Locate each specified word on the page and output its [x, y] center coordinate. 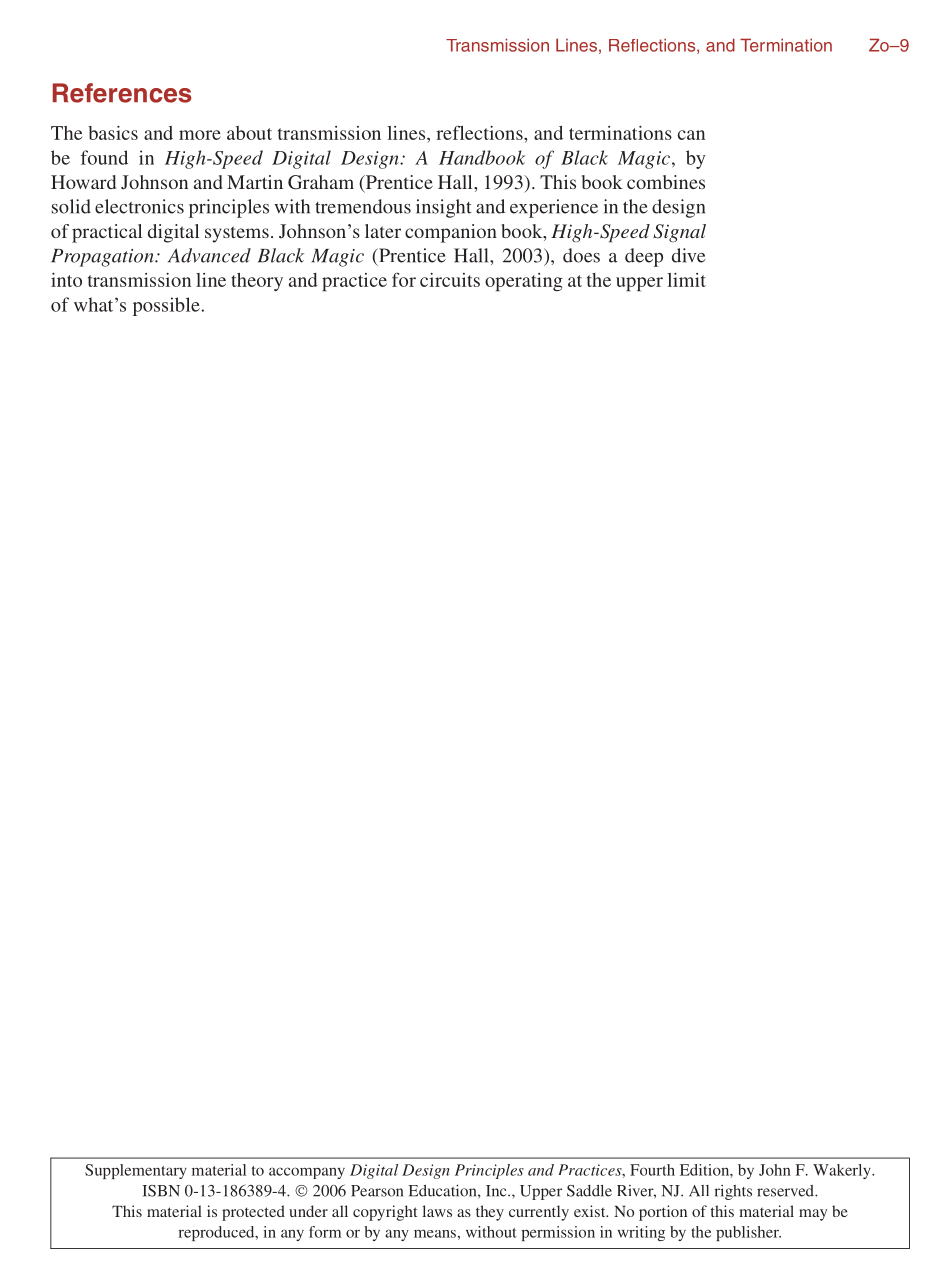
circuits [450, 280]
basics [113, 133]
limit [686, 280]
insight [443, 208]
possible [166, 306]
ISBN [161, 1191]
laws [437, 1211]
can [691, 135]
